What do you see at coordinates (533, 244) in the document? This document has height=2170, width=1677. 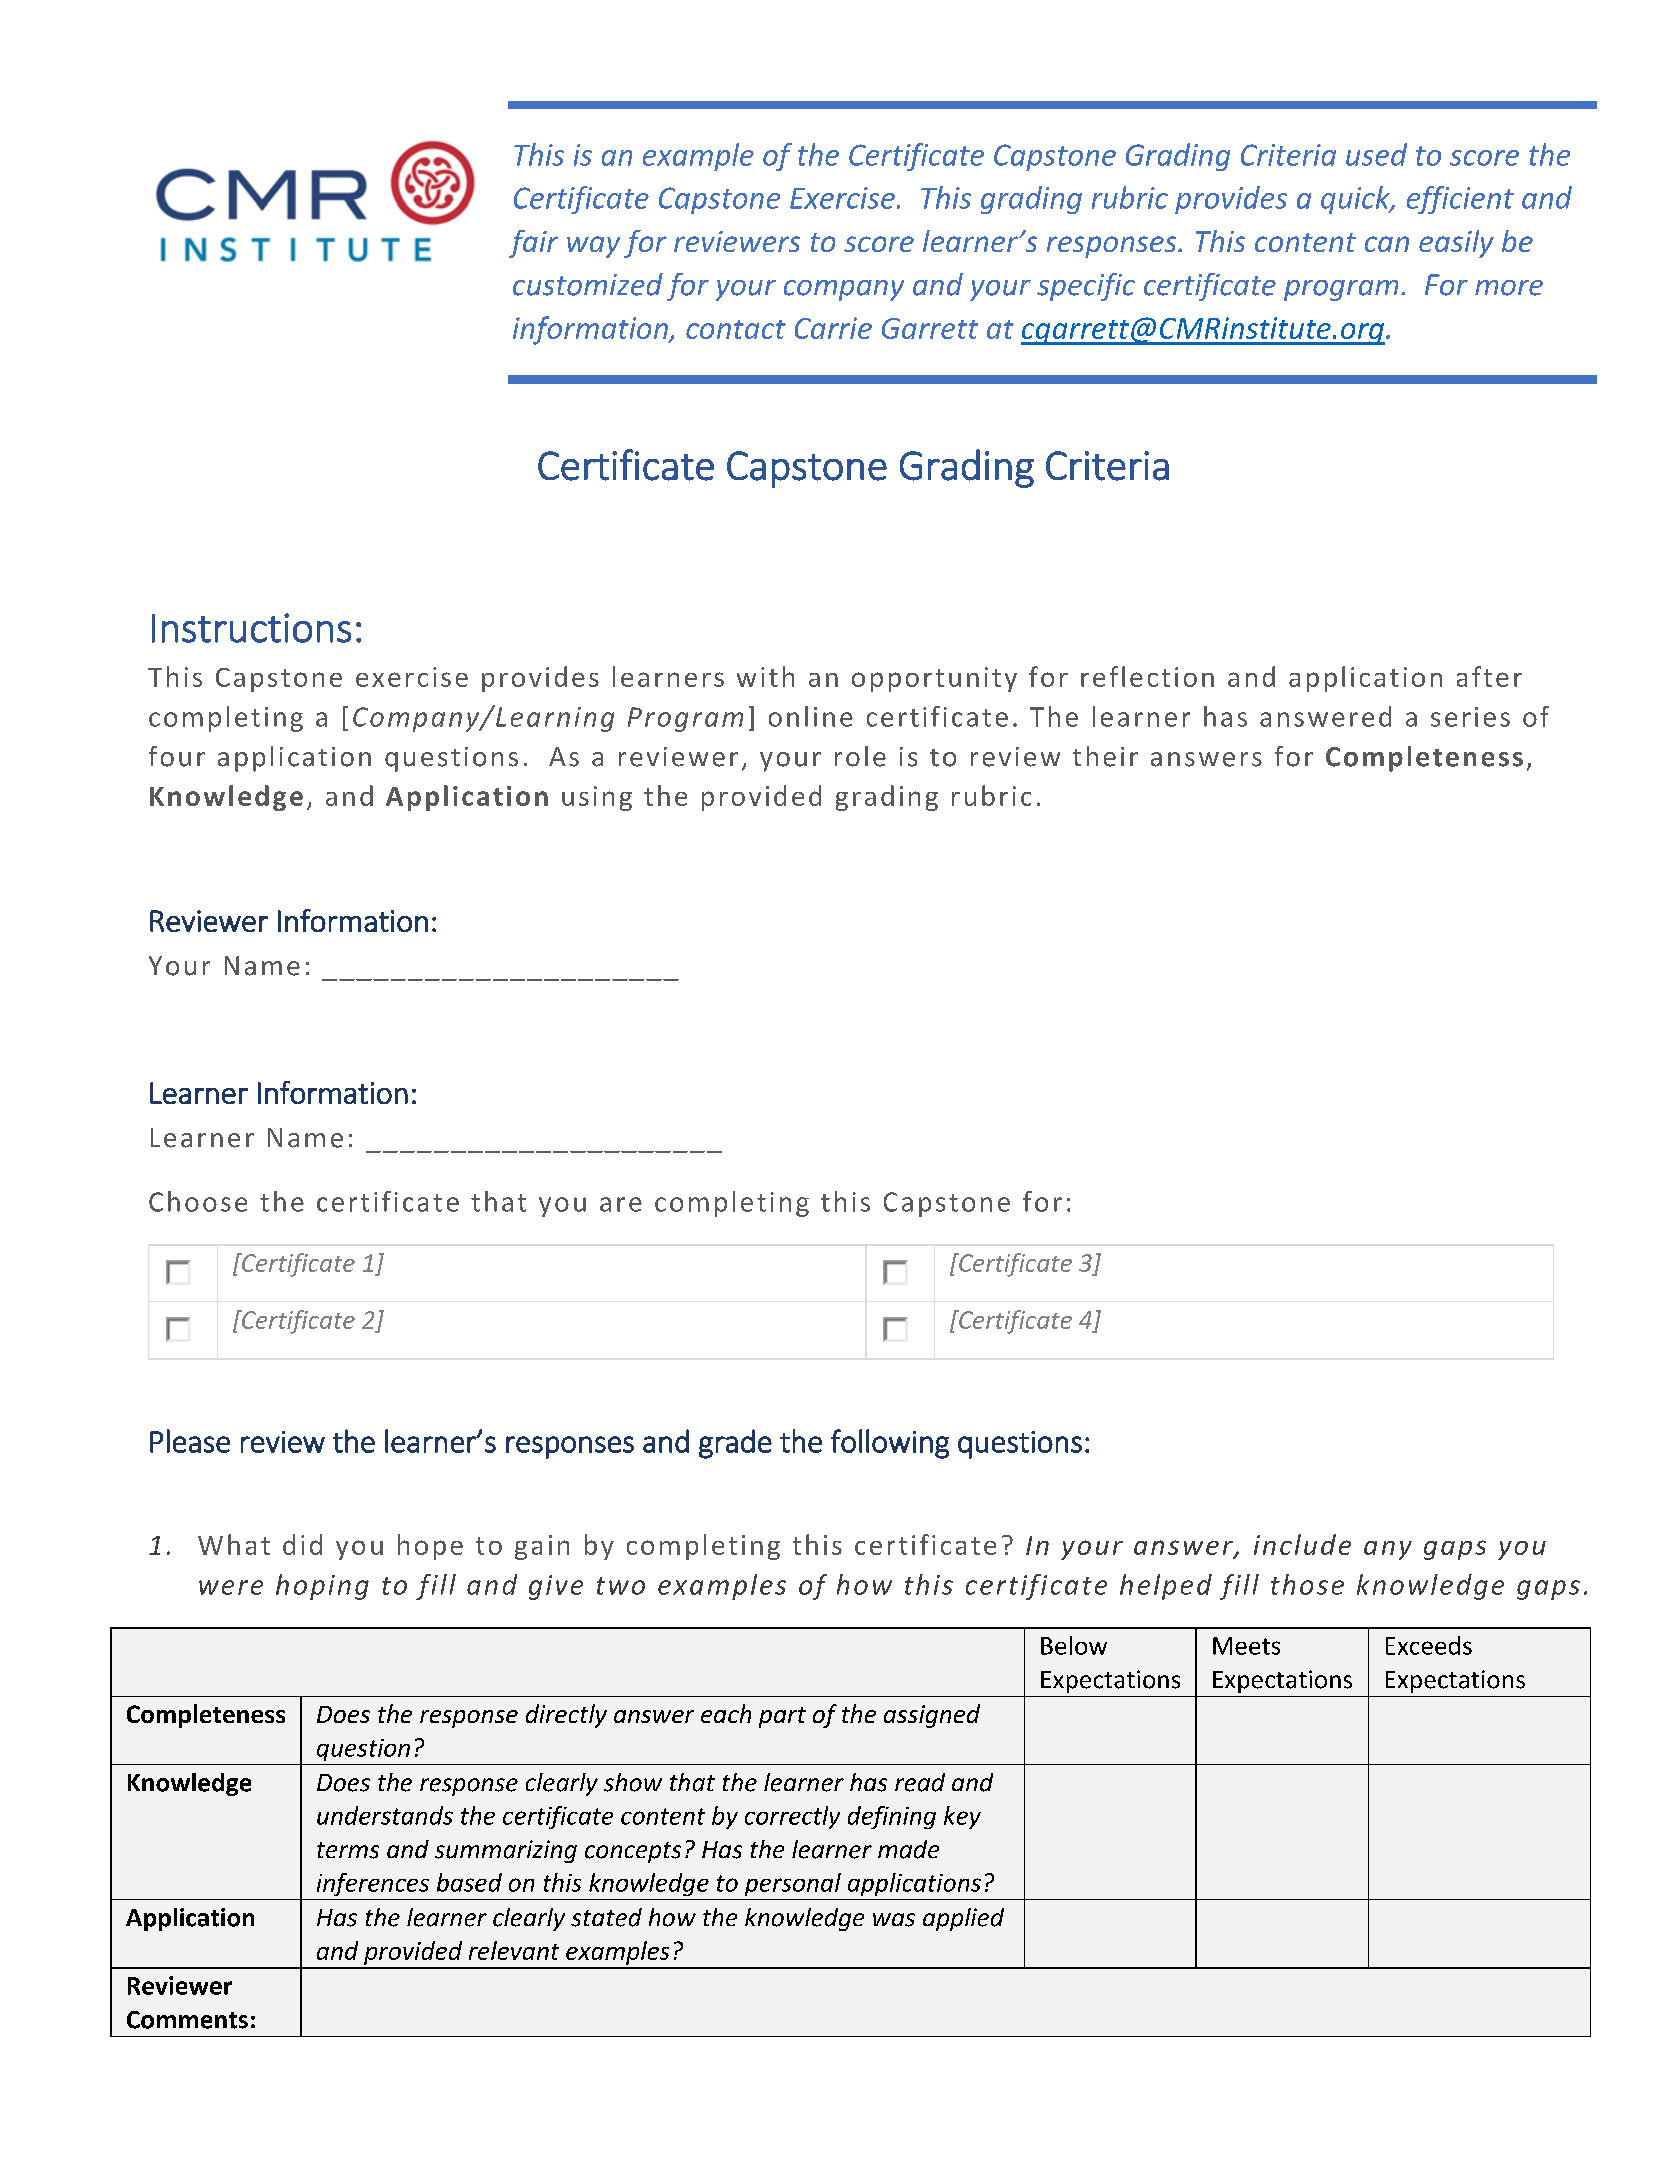 I see `fair` at bounding box center [533, 244].
